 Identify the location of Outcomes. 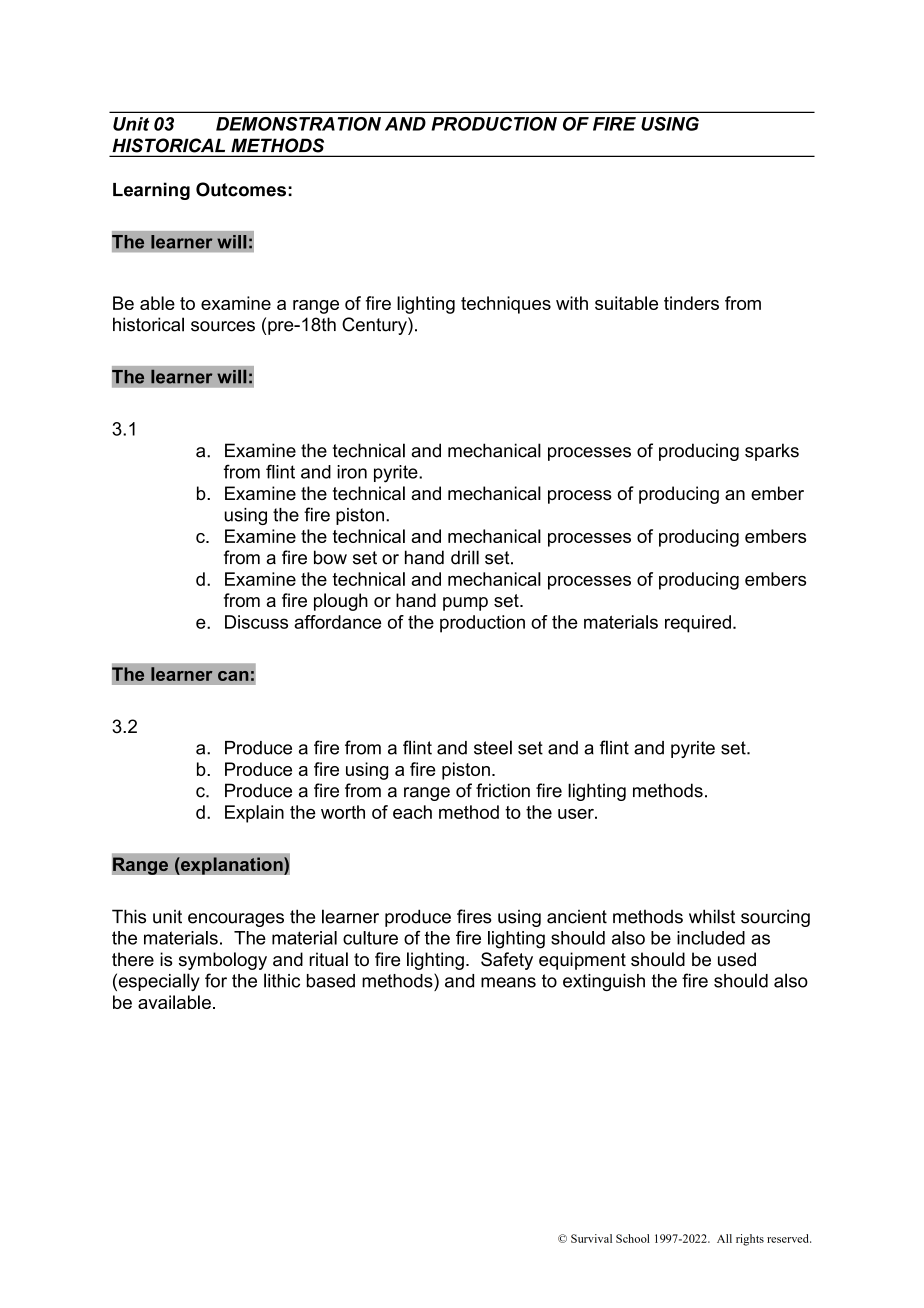
(241, 189).
